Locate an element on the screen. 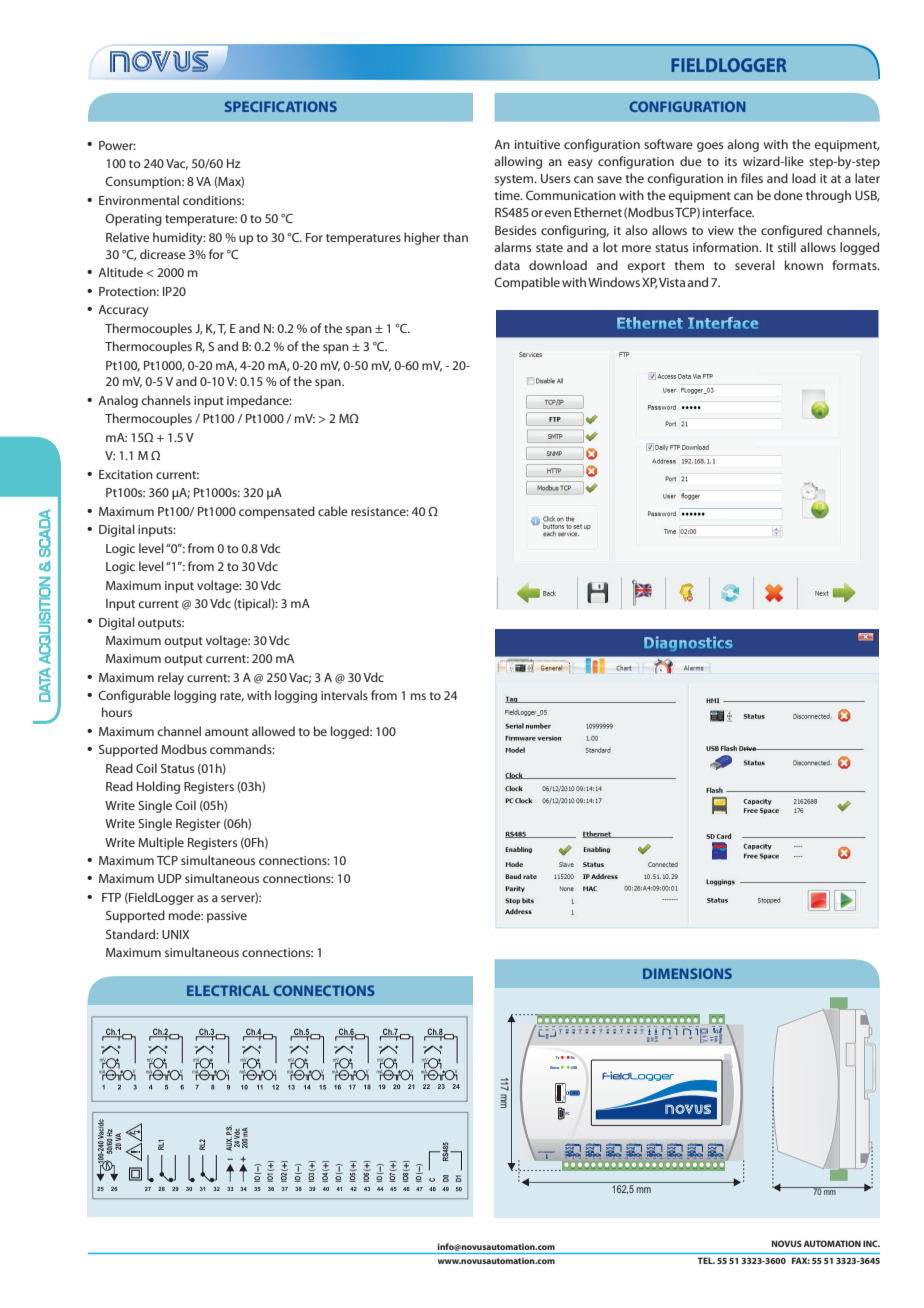 This screenshot has height=1308, width=924. passive is located at coordinates (227, 917).
